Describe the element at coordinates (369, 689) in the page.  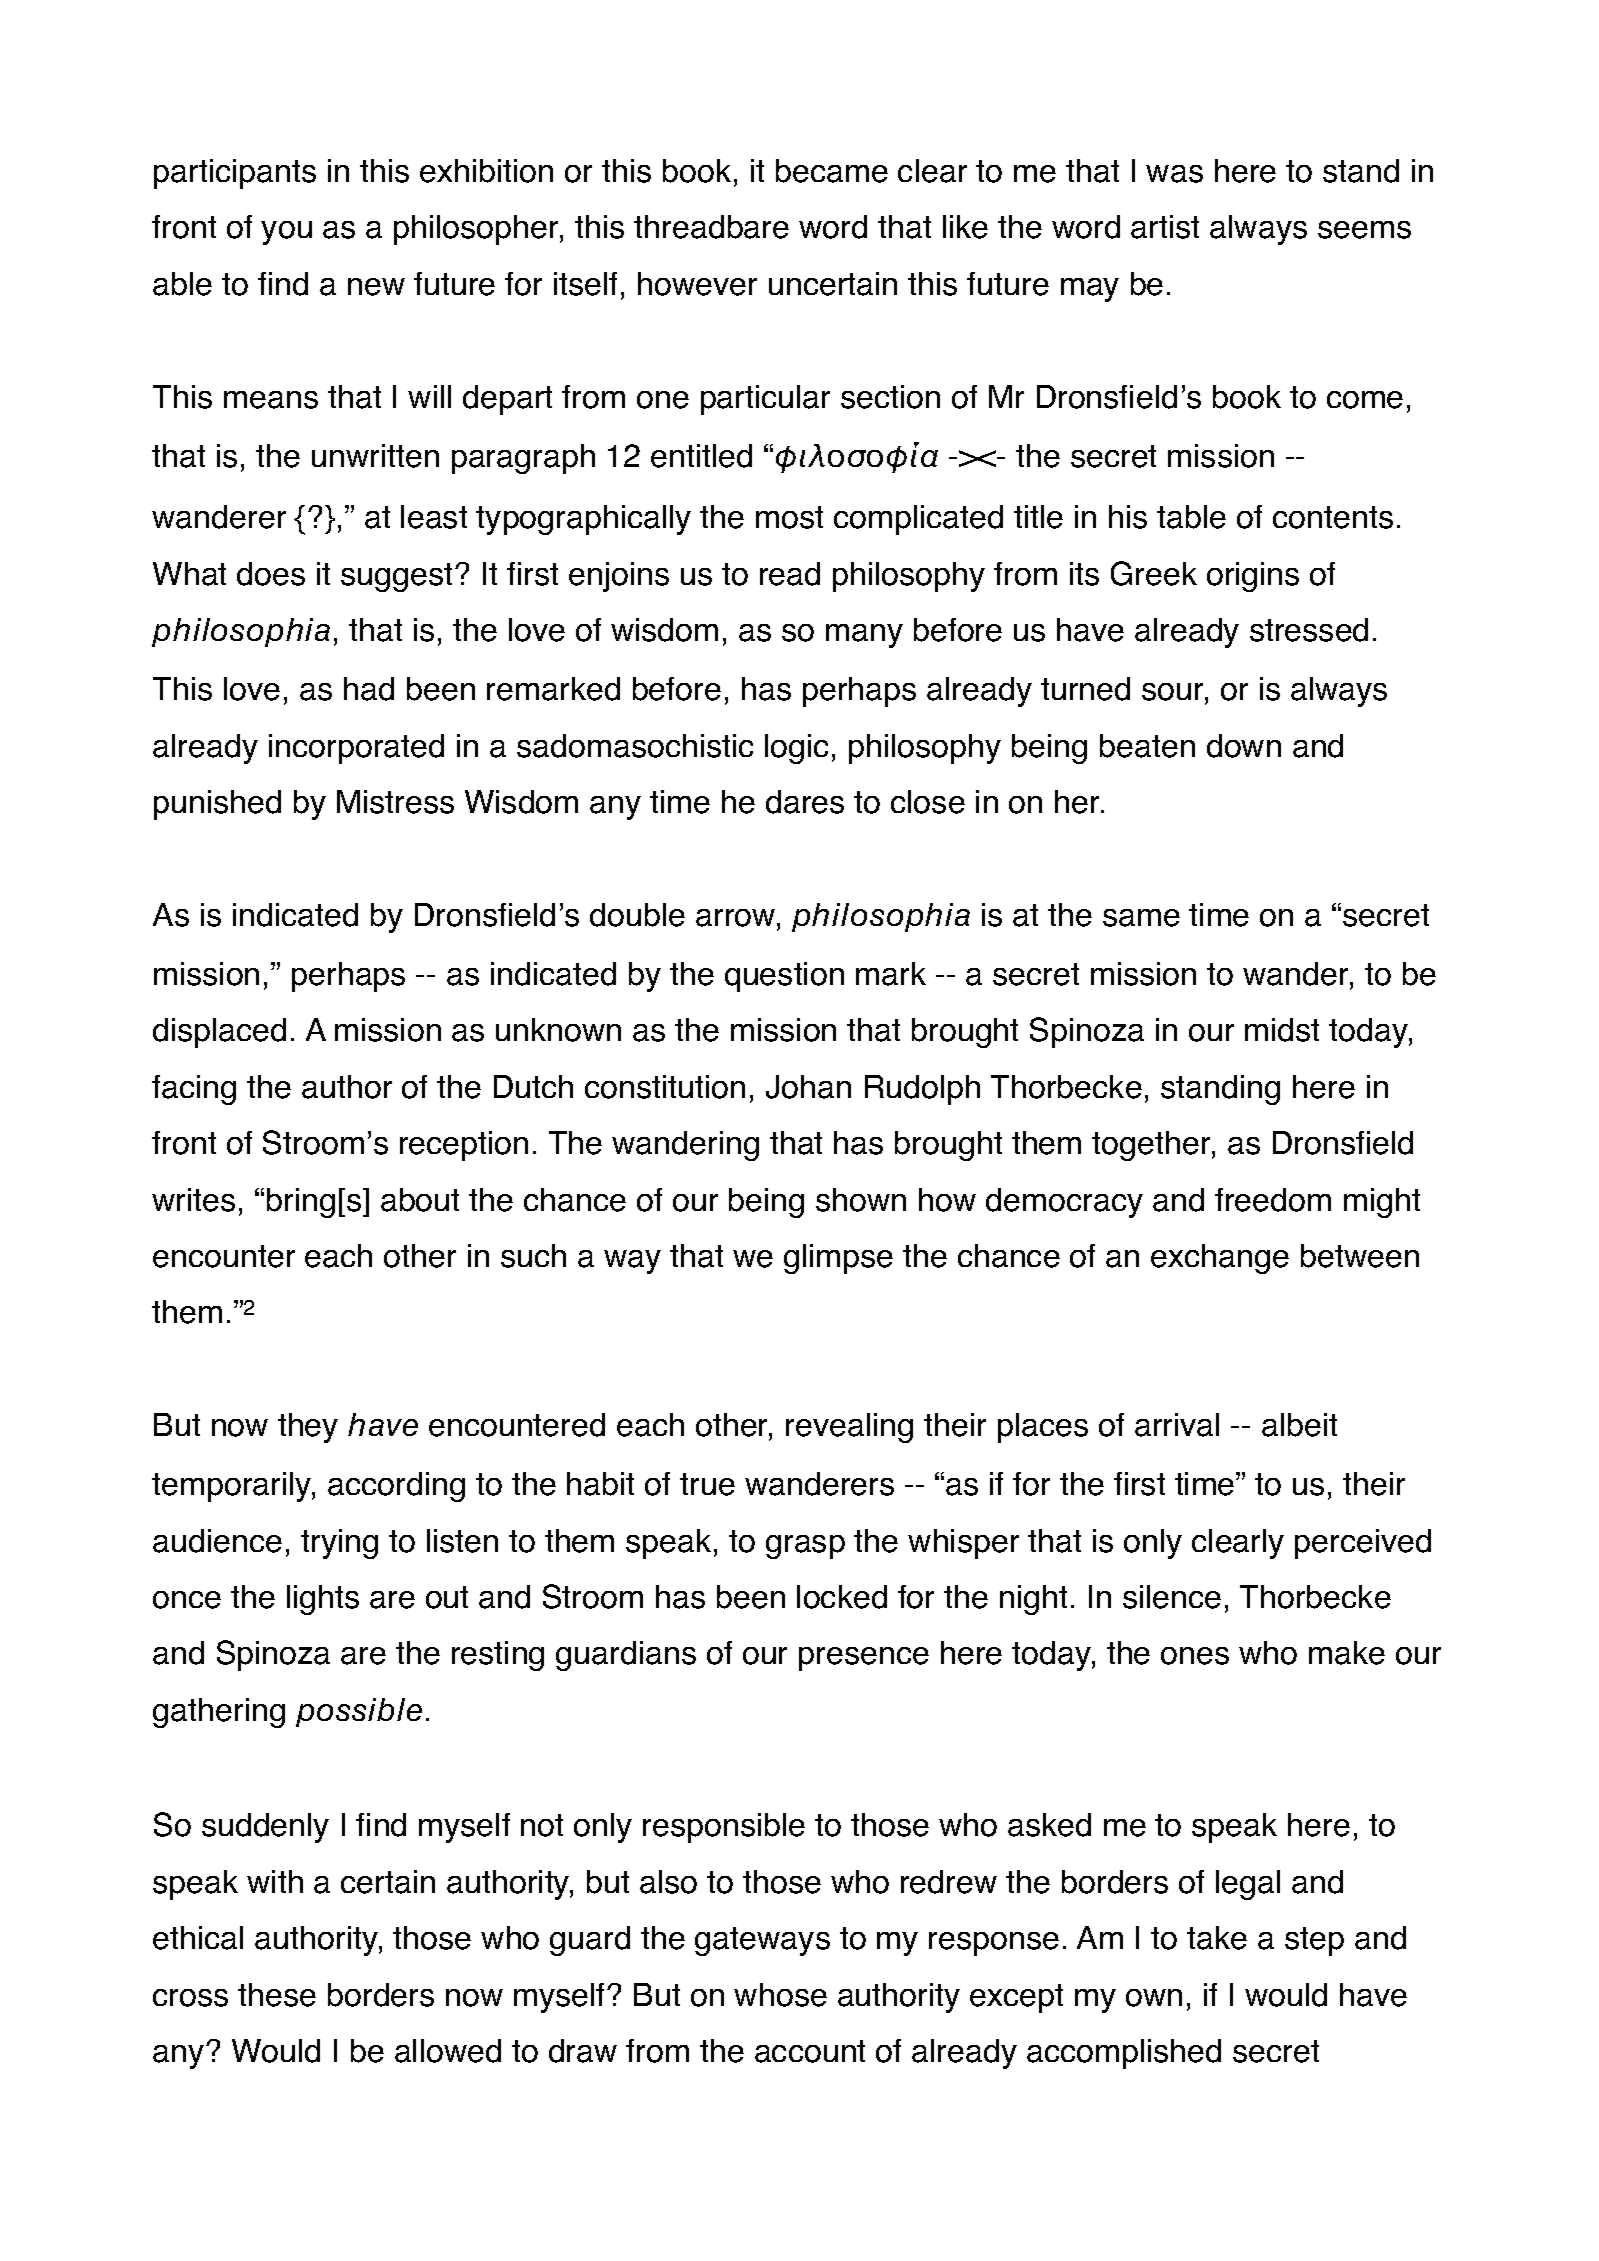
I see `had` at that location.
